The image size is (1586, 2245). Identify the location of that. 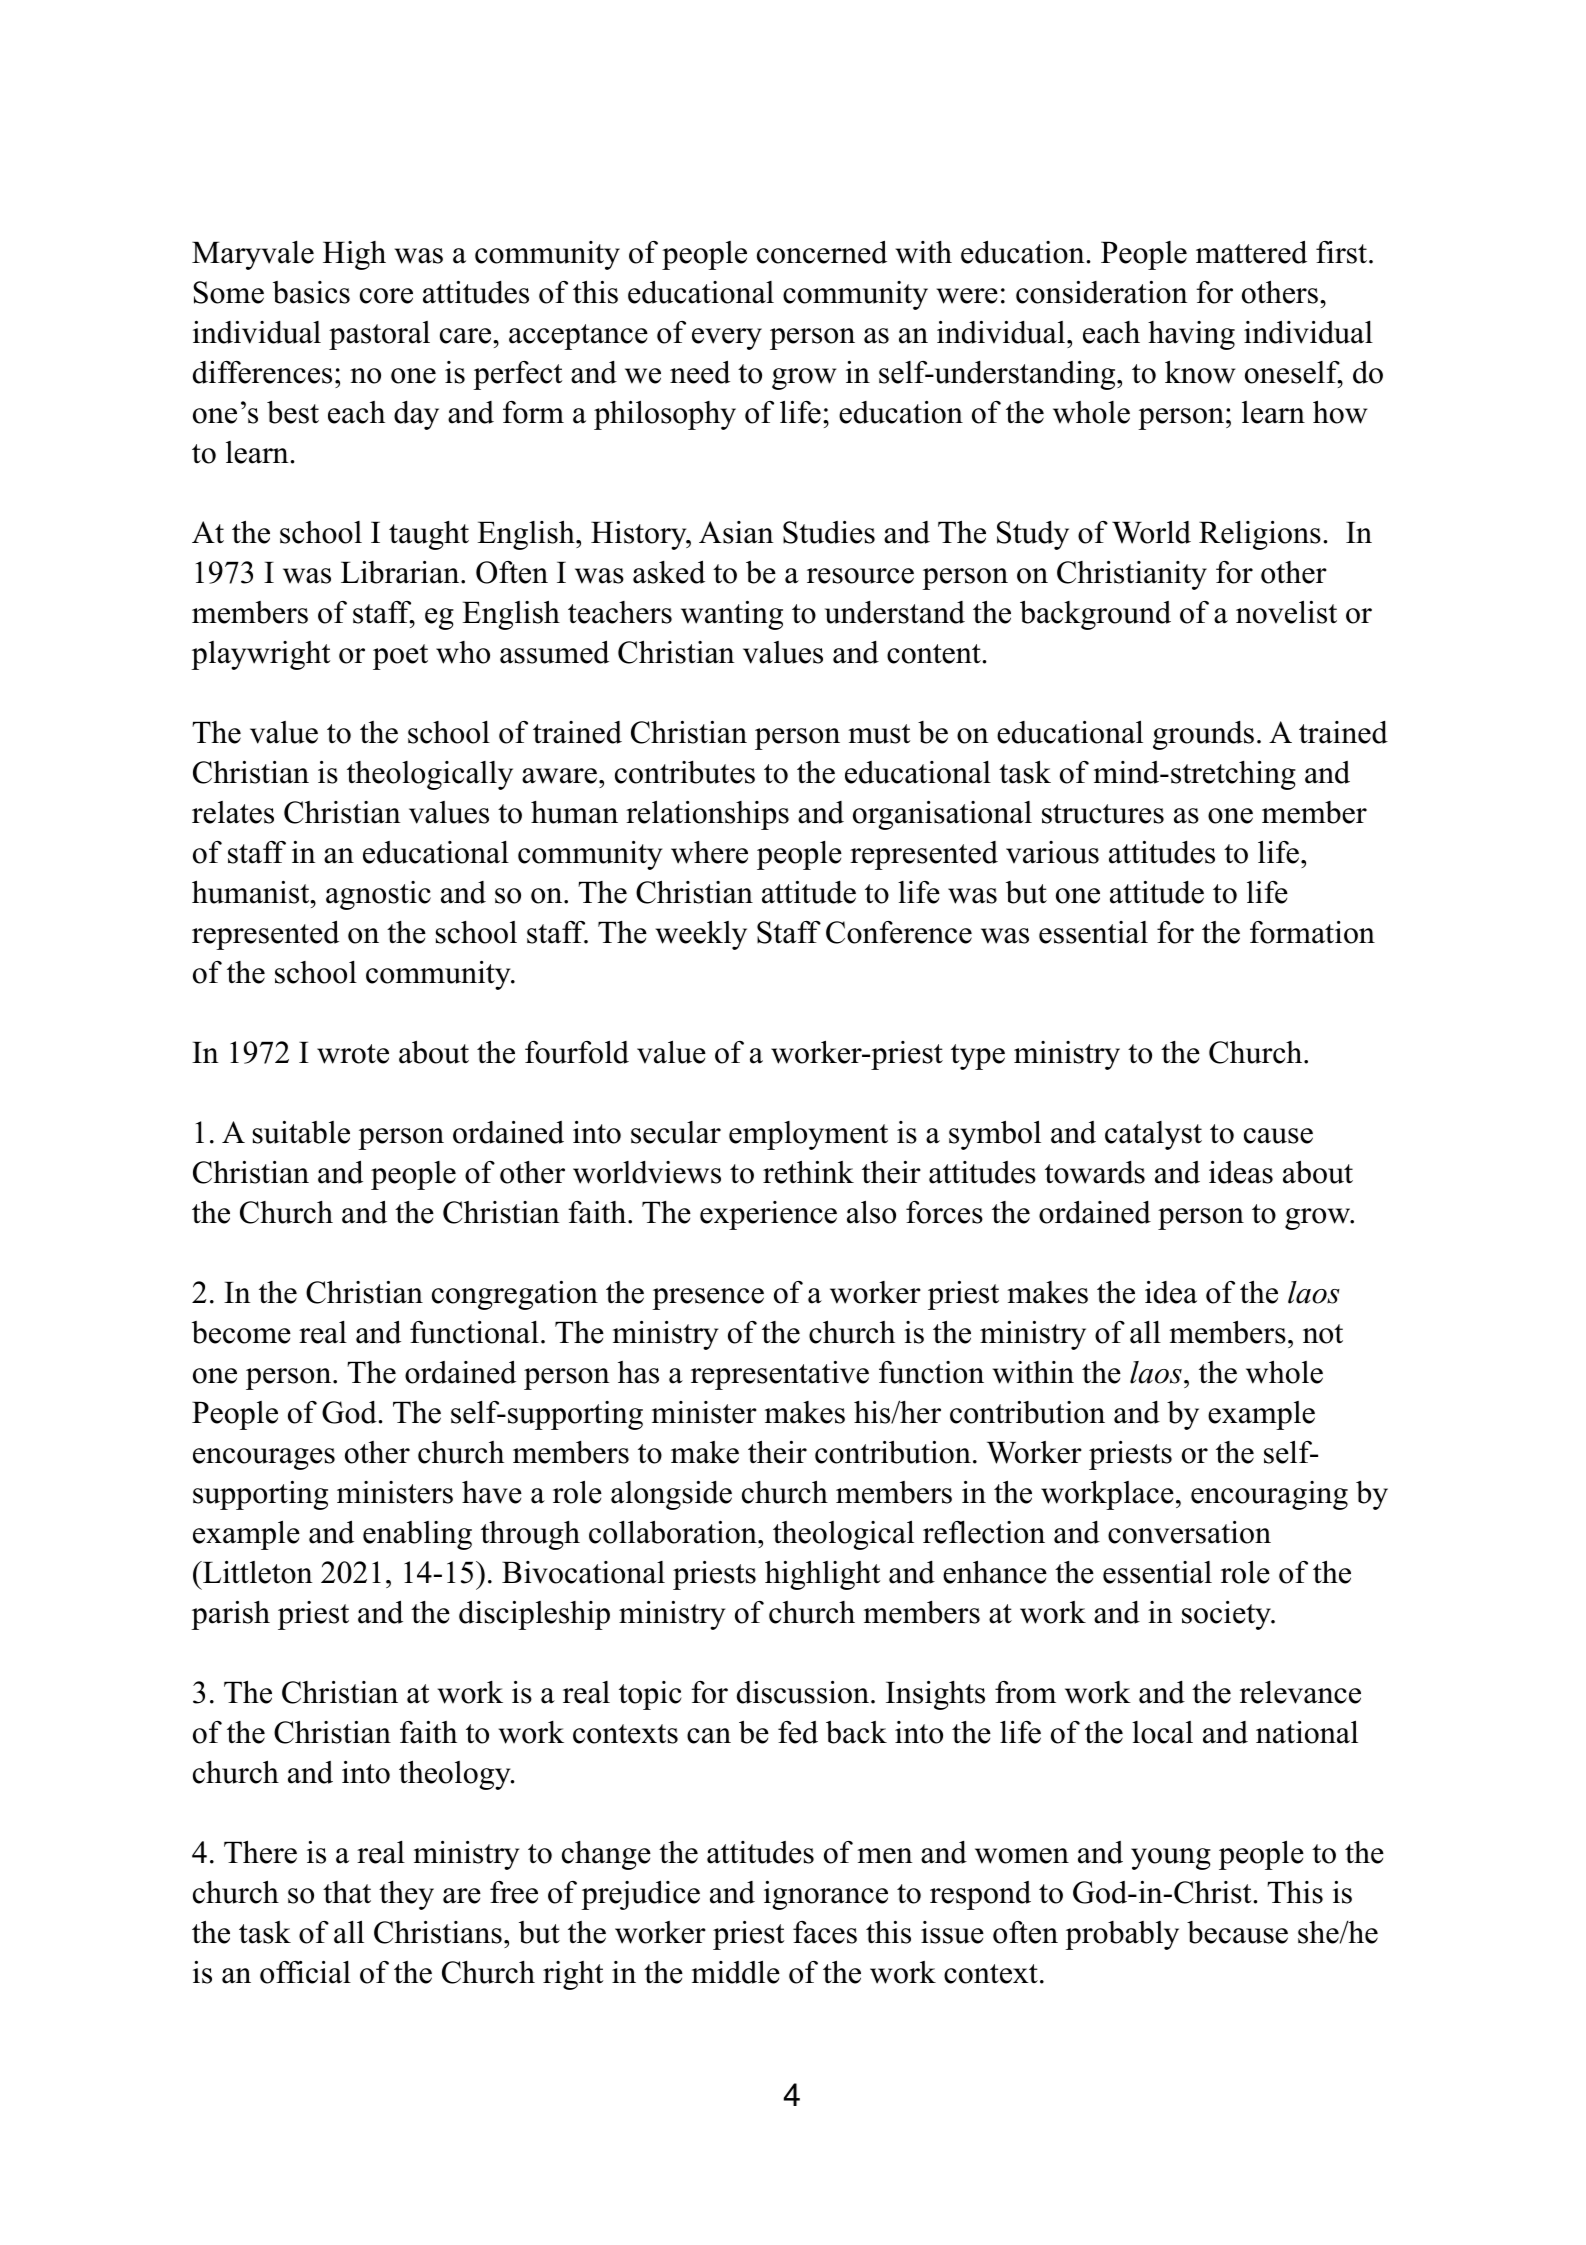
(347, 1892).
